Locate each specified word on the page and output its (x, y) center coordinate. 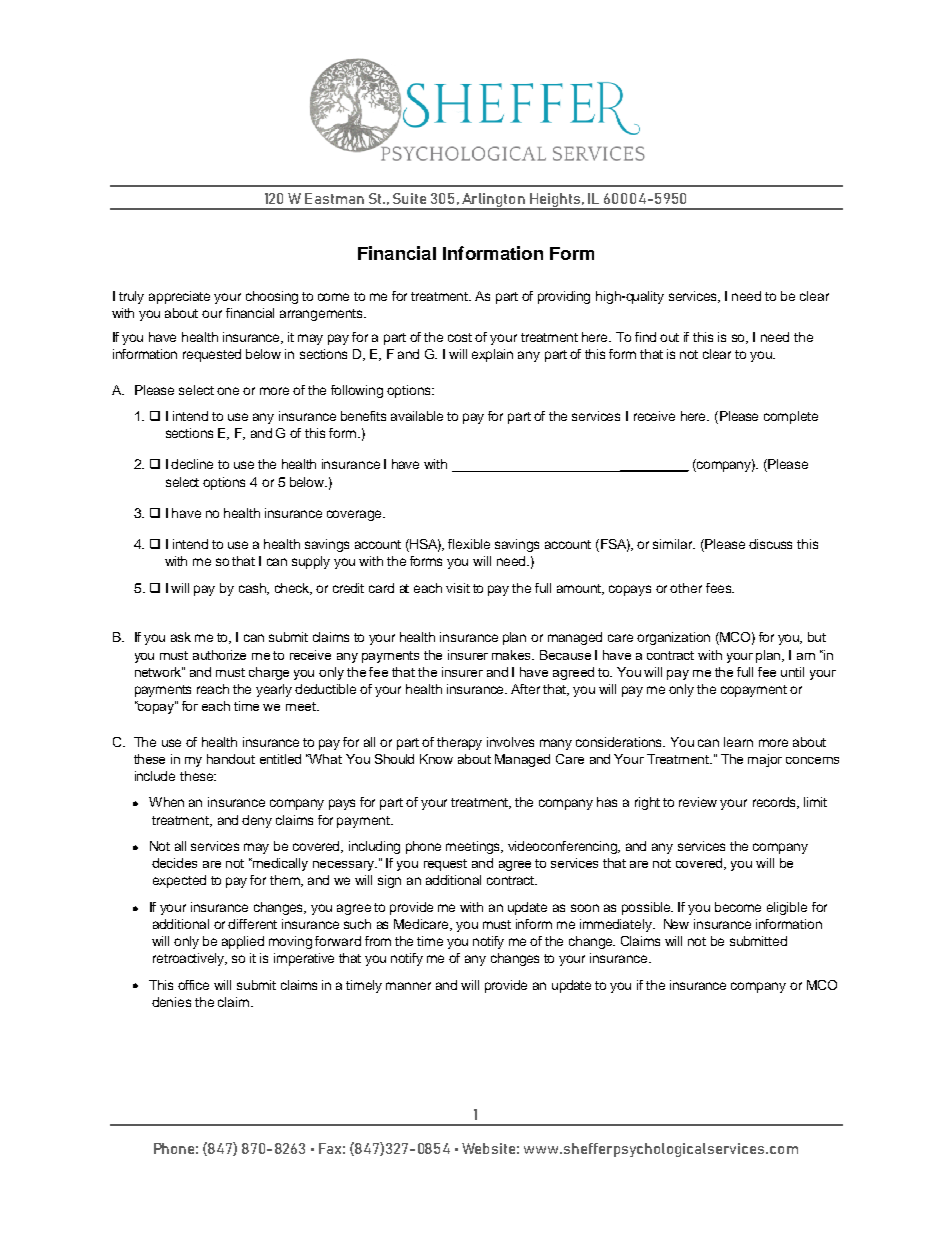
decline (192, 464)
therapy (459, 743)
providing (564, 297)
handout (231, 759)
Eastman (334, 198)
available (417, 416)
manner (408, 986)
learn (738, 742)
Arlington (494, 201)
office (193, 985)
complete (791, 417)
